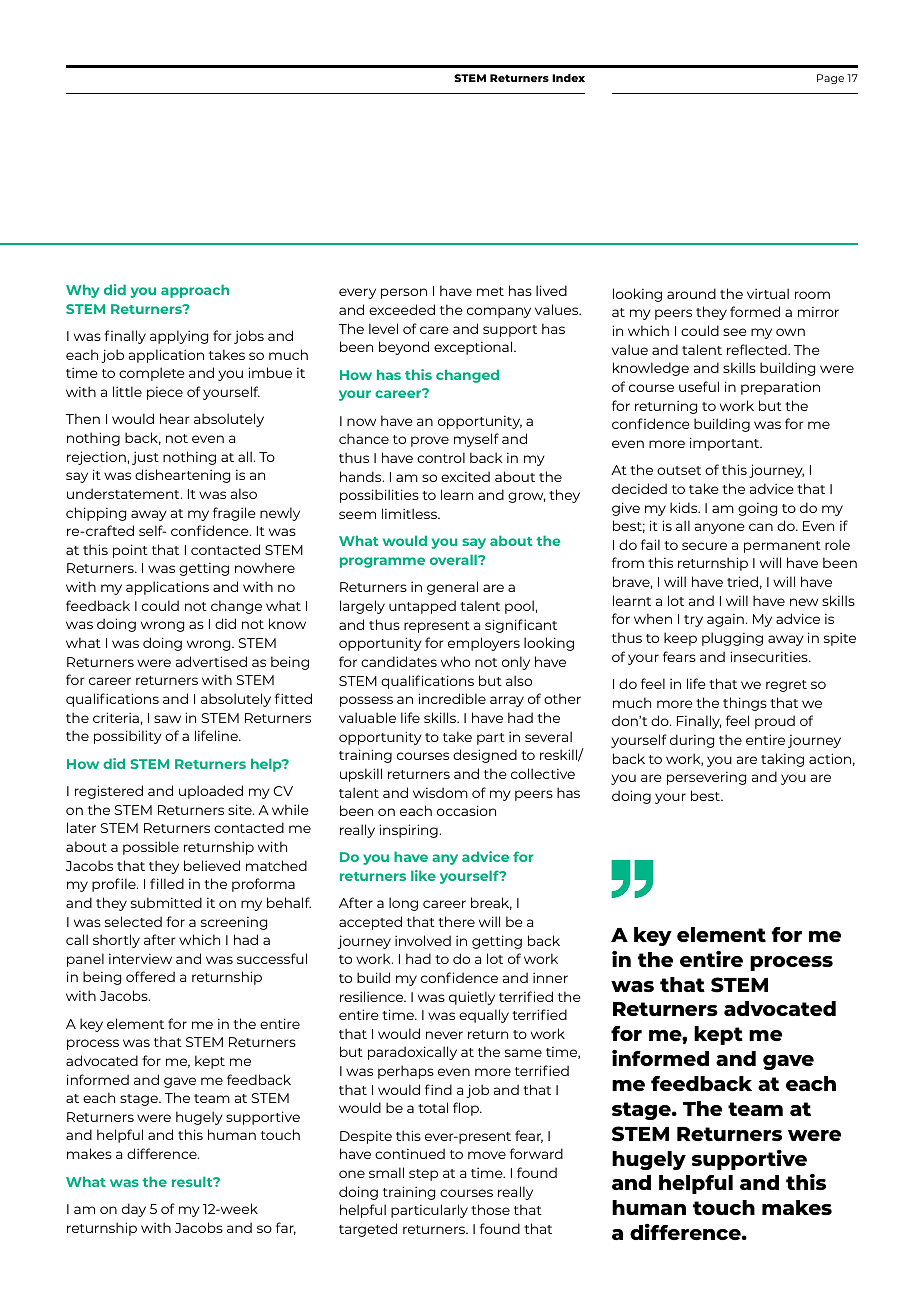 This page has height=1308, width=924. What do you see at coordinates (455, 661) in the page?
I see `who` at bounding box center [455, 661].
